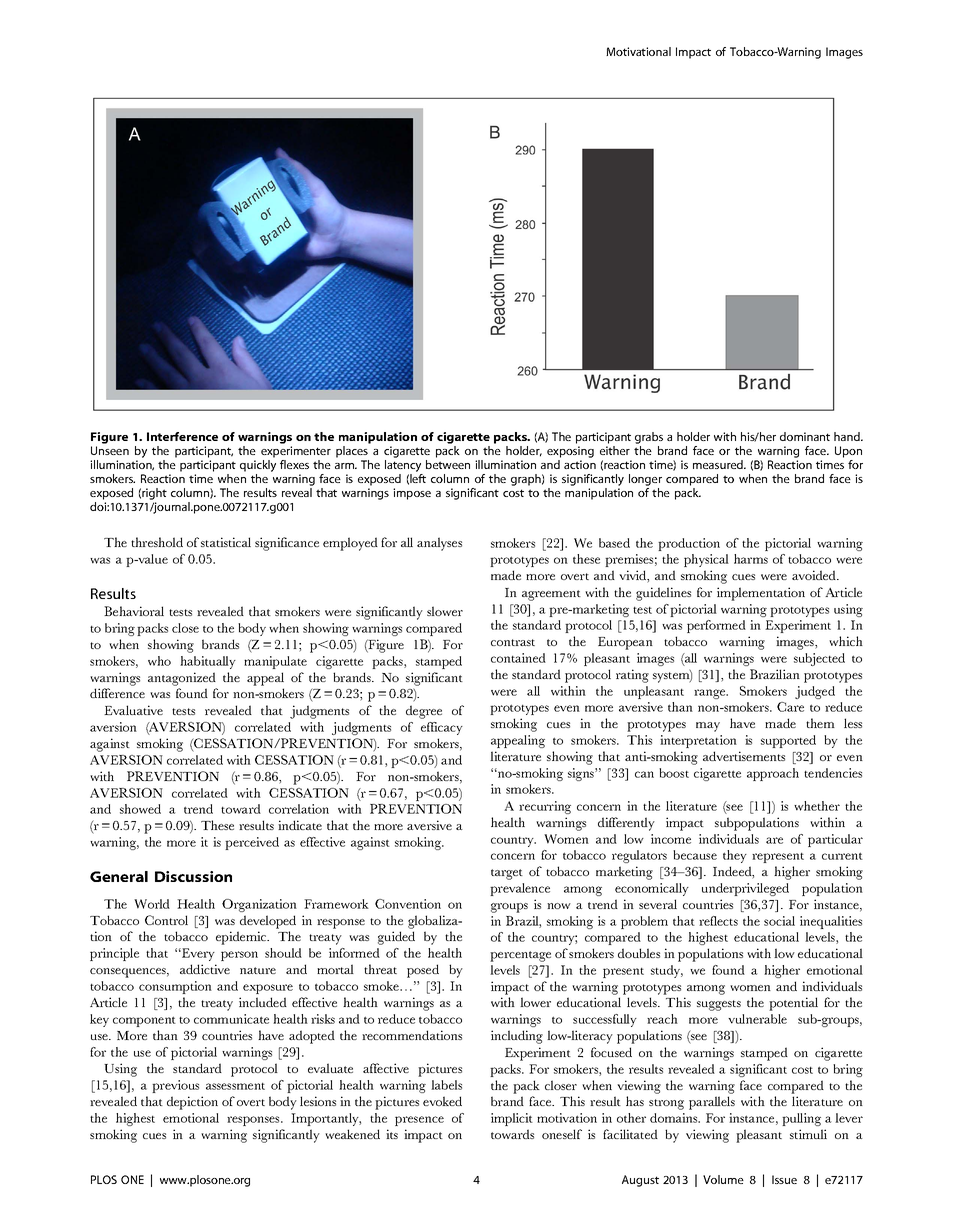  I want to click on Issue, so click(784, 1179).
